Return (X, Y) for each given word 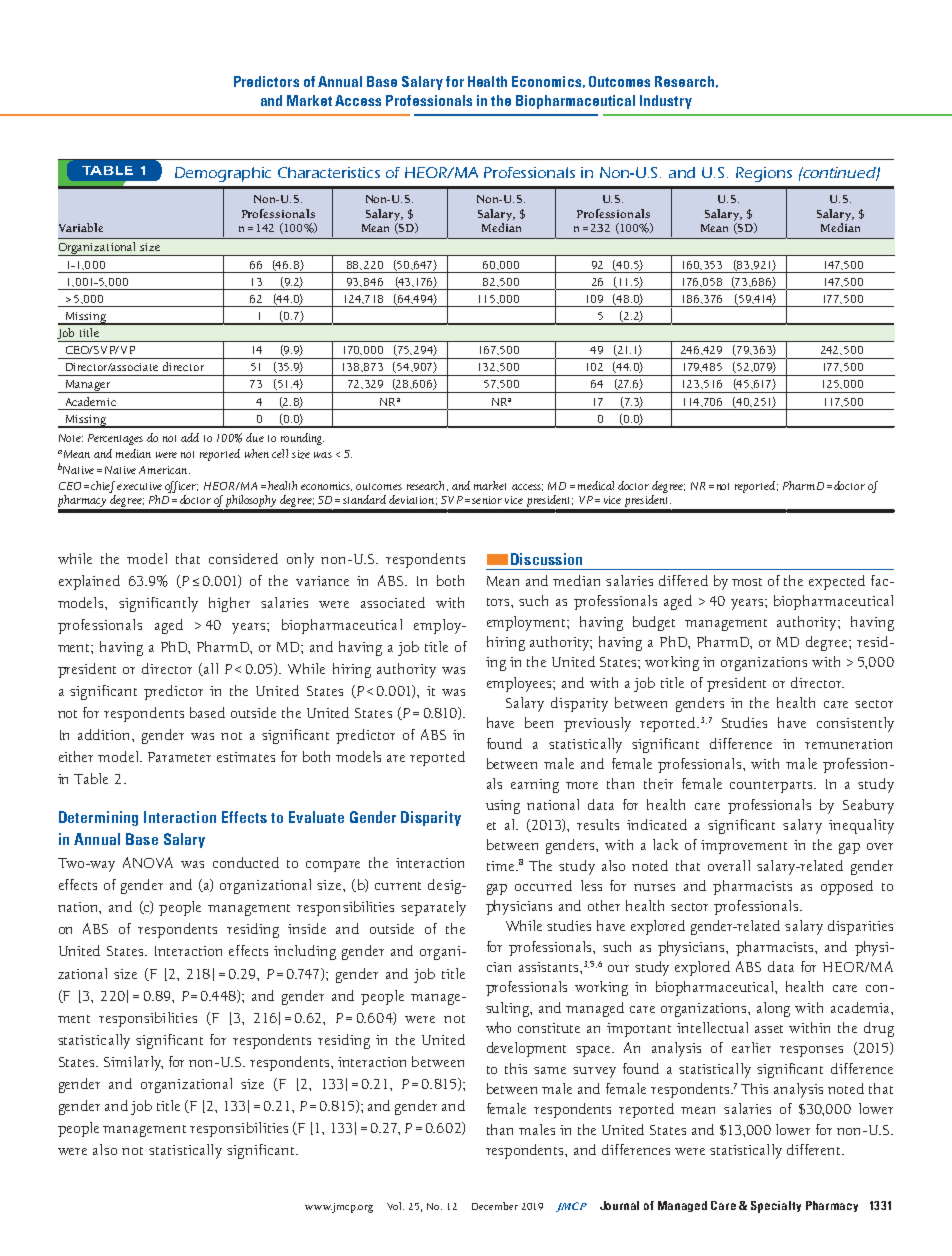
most (747, 582)
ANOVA (148, 862)
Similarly (133, 1063)
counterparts (772, 787)
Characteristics (329, 172)
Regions (764, 174)
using (503, 807)
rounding (302, 439)
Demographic (223, 174)
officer (181, 487)
